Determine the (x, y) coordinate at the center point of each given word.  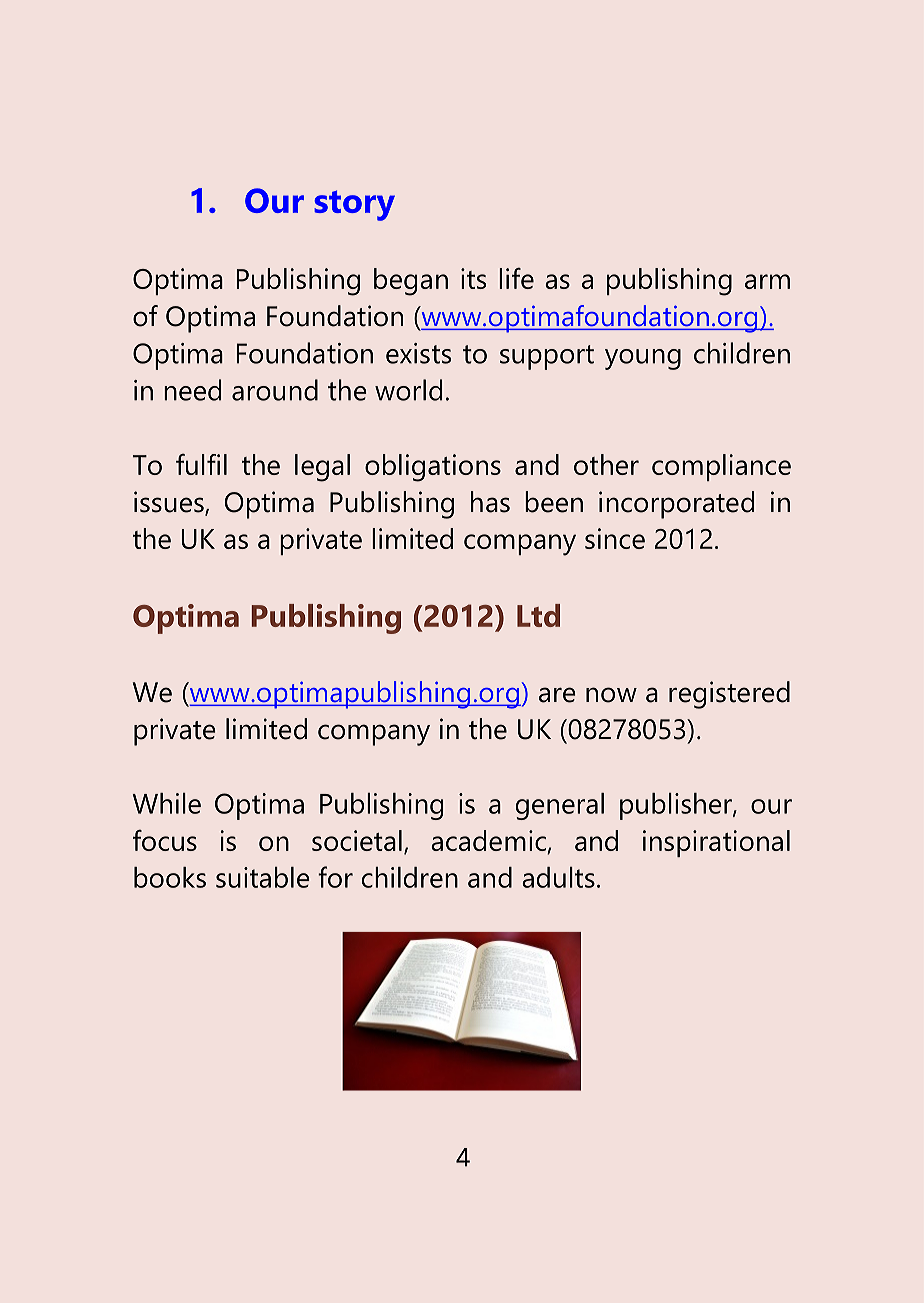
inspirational (716, 843)
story (354, 205)
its (473, 278)
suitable (263, 877)
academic (488, 840)
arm (767, 281)
